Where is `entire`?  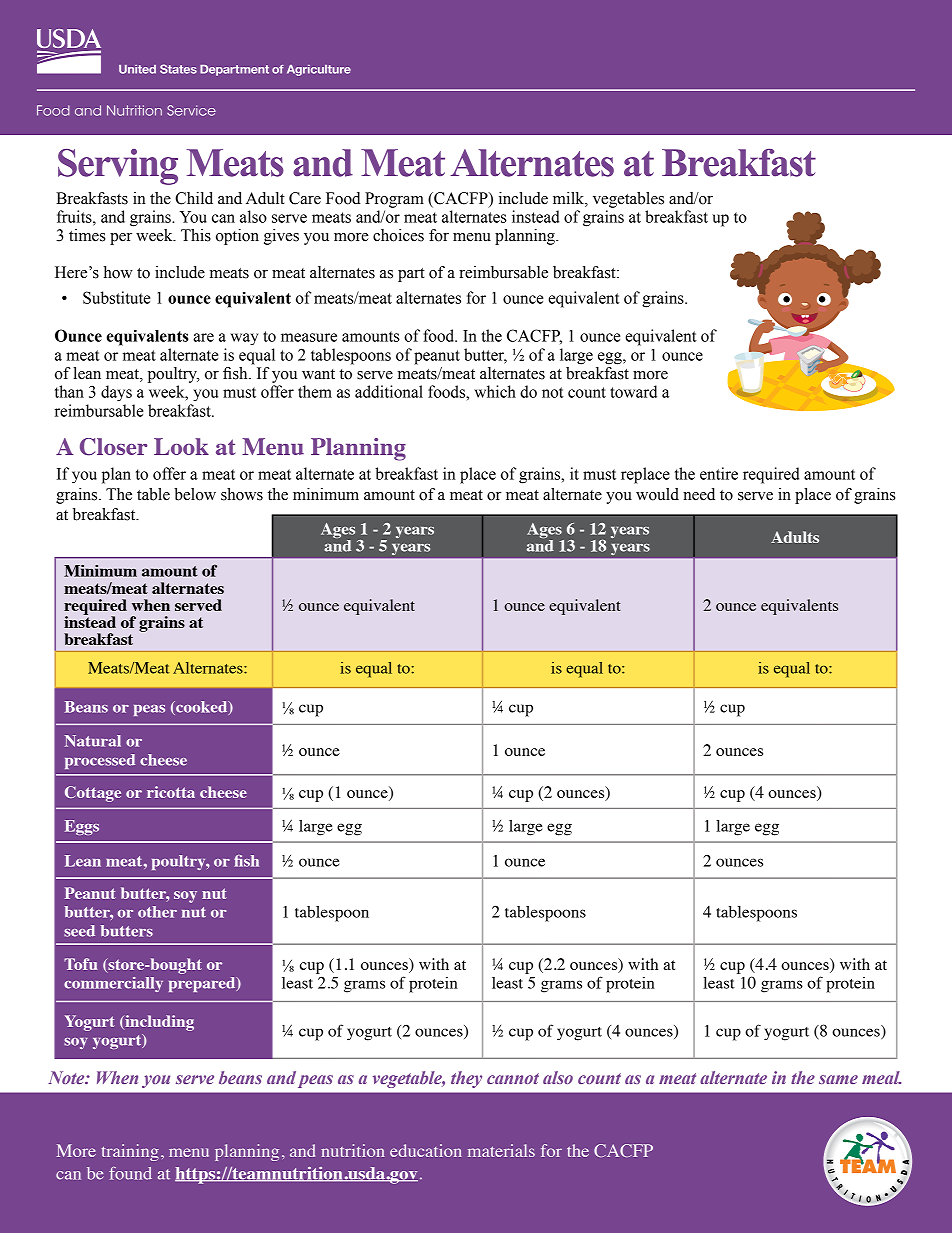
entire is located at coordinates (719, 473).
